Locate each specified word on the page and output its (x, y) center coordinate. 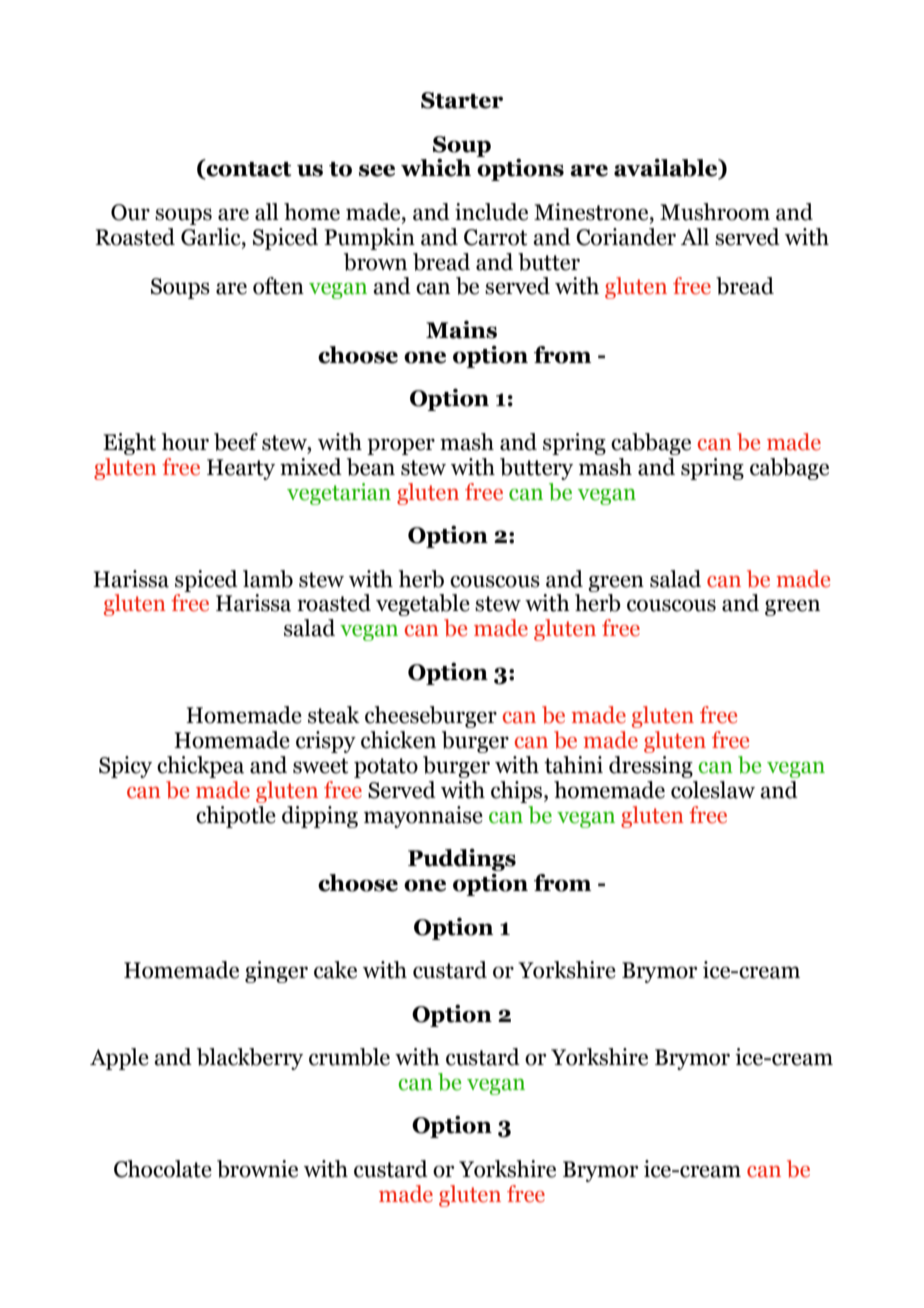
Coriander (626, 237)
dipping (320, 817)
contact (248, 170)
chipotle (236, 817)
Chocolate (163, 1169)
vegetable (423, 605)
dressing (651, 767)
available (667, 169)
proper (401, 446)
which (436, 167)
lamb (268, 579)
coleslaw (713, 790)
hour (185, 442)
